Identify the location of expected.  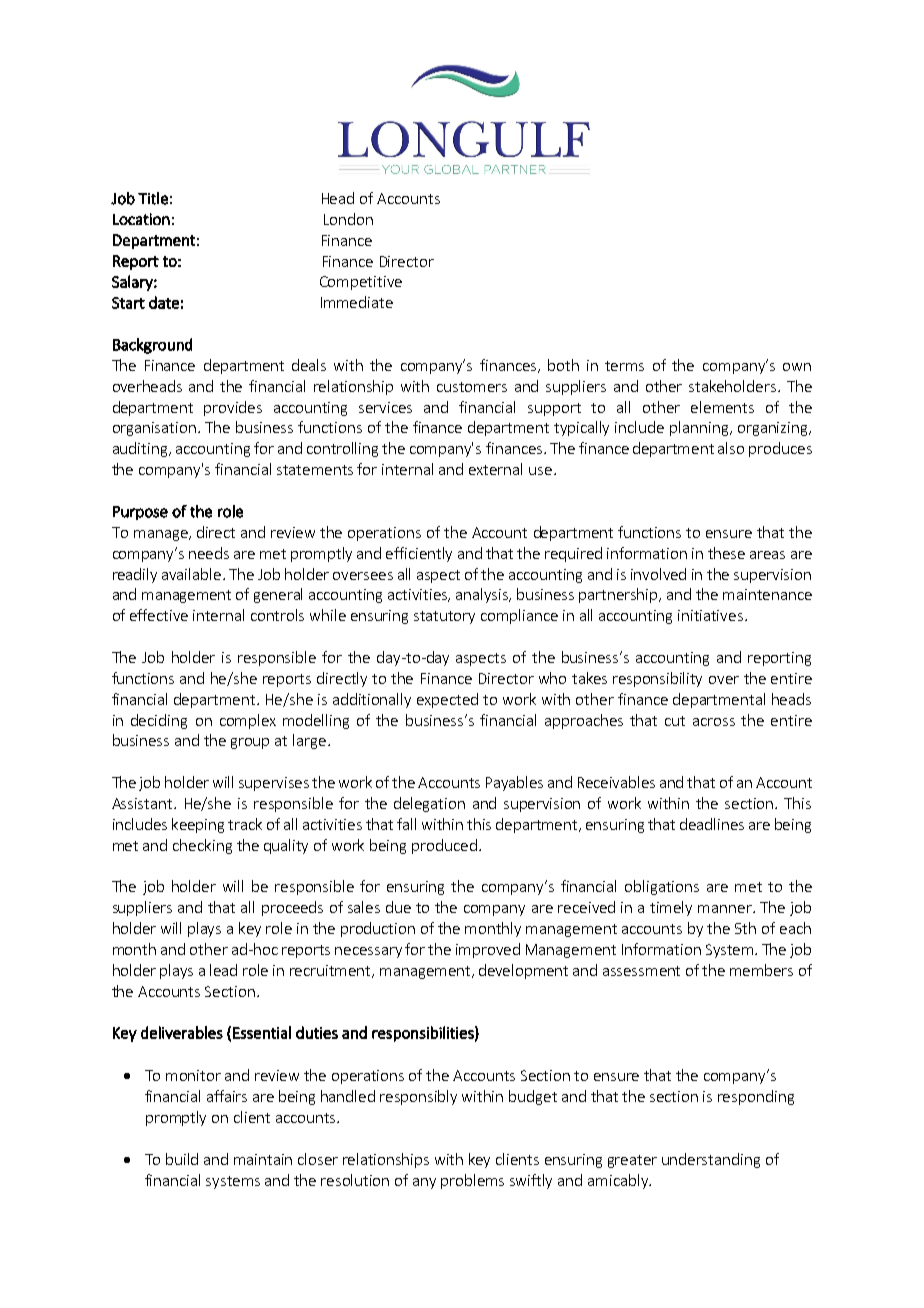
(447, 700).
